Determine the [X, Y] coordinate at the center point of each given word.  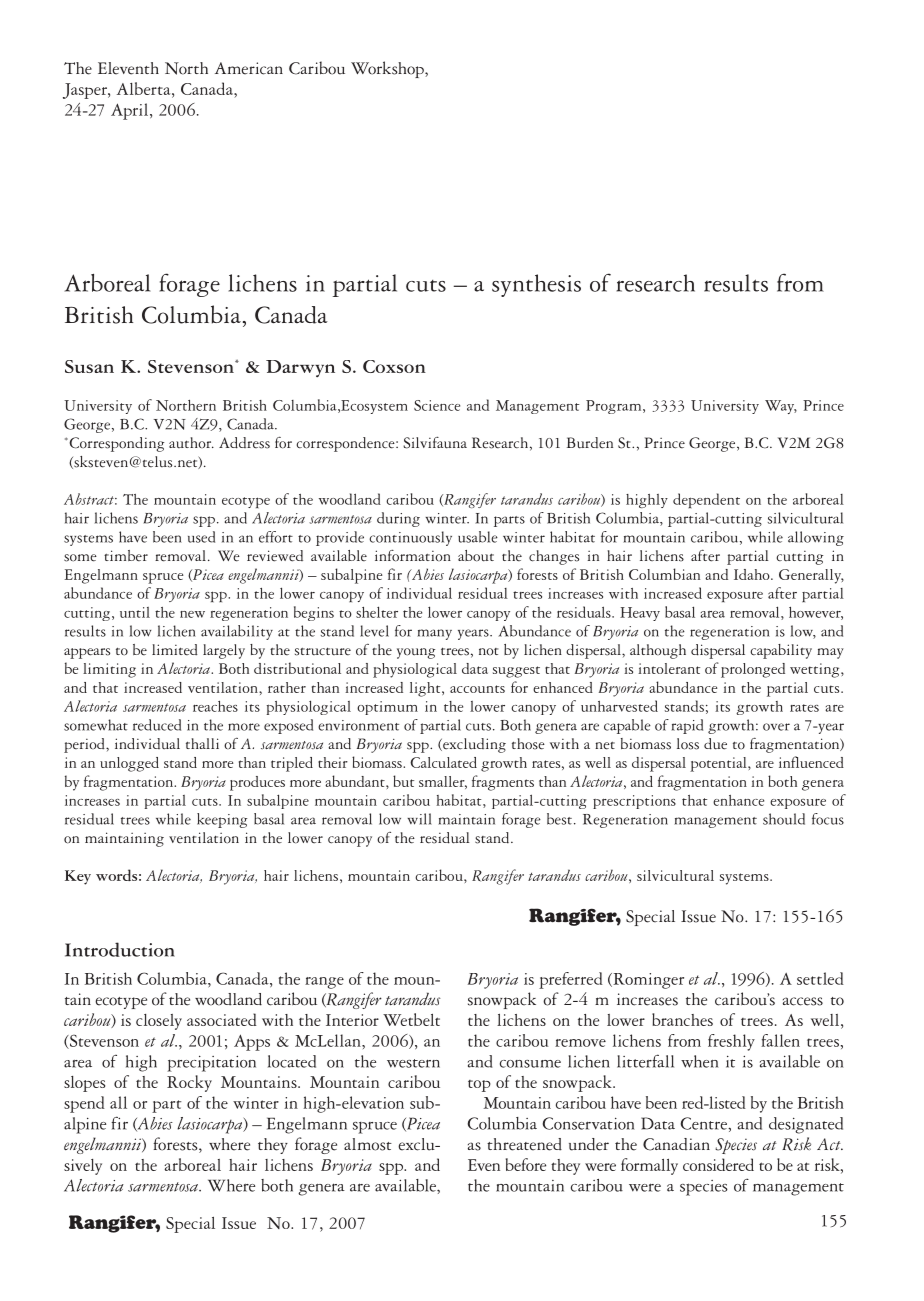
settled [820, 978]
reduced [157, 725]
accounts [477, 689]
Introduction [120, 949]
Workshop [388, 69]
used [201, 537]
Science [437, 405]
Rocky [189, 1083]
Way [781, 407]
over [776, 727]
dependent [706, 500]
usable [478, 537]
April [131, 111]
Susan [89, 366]
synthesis [536, 285]
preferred [571, 980]
